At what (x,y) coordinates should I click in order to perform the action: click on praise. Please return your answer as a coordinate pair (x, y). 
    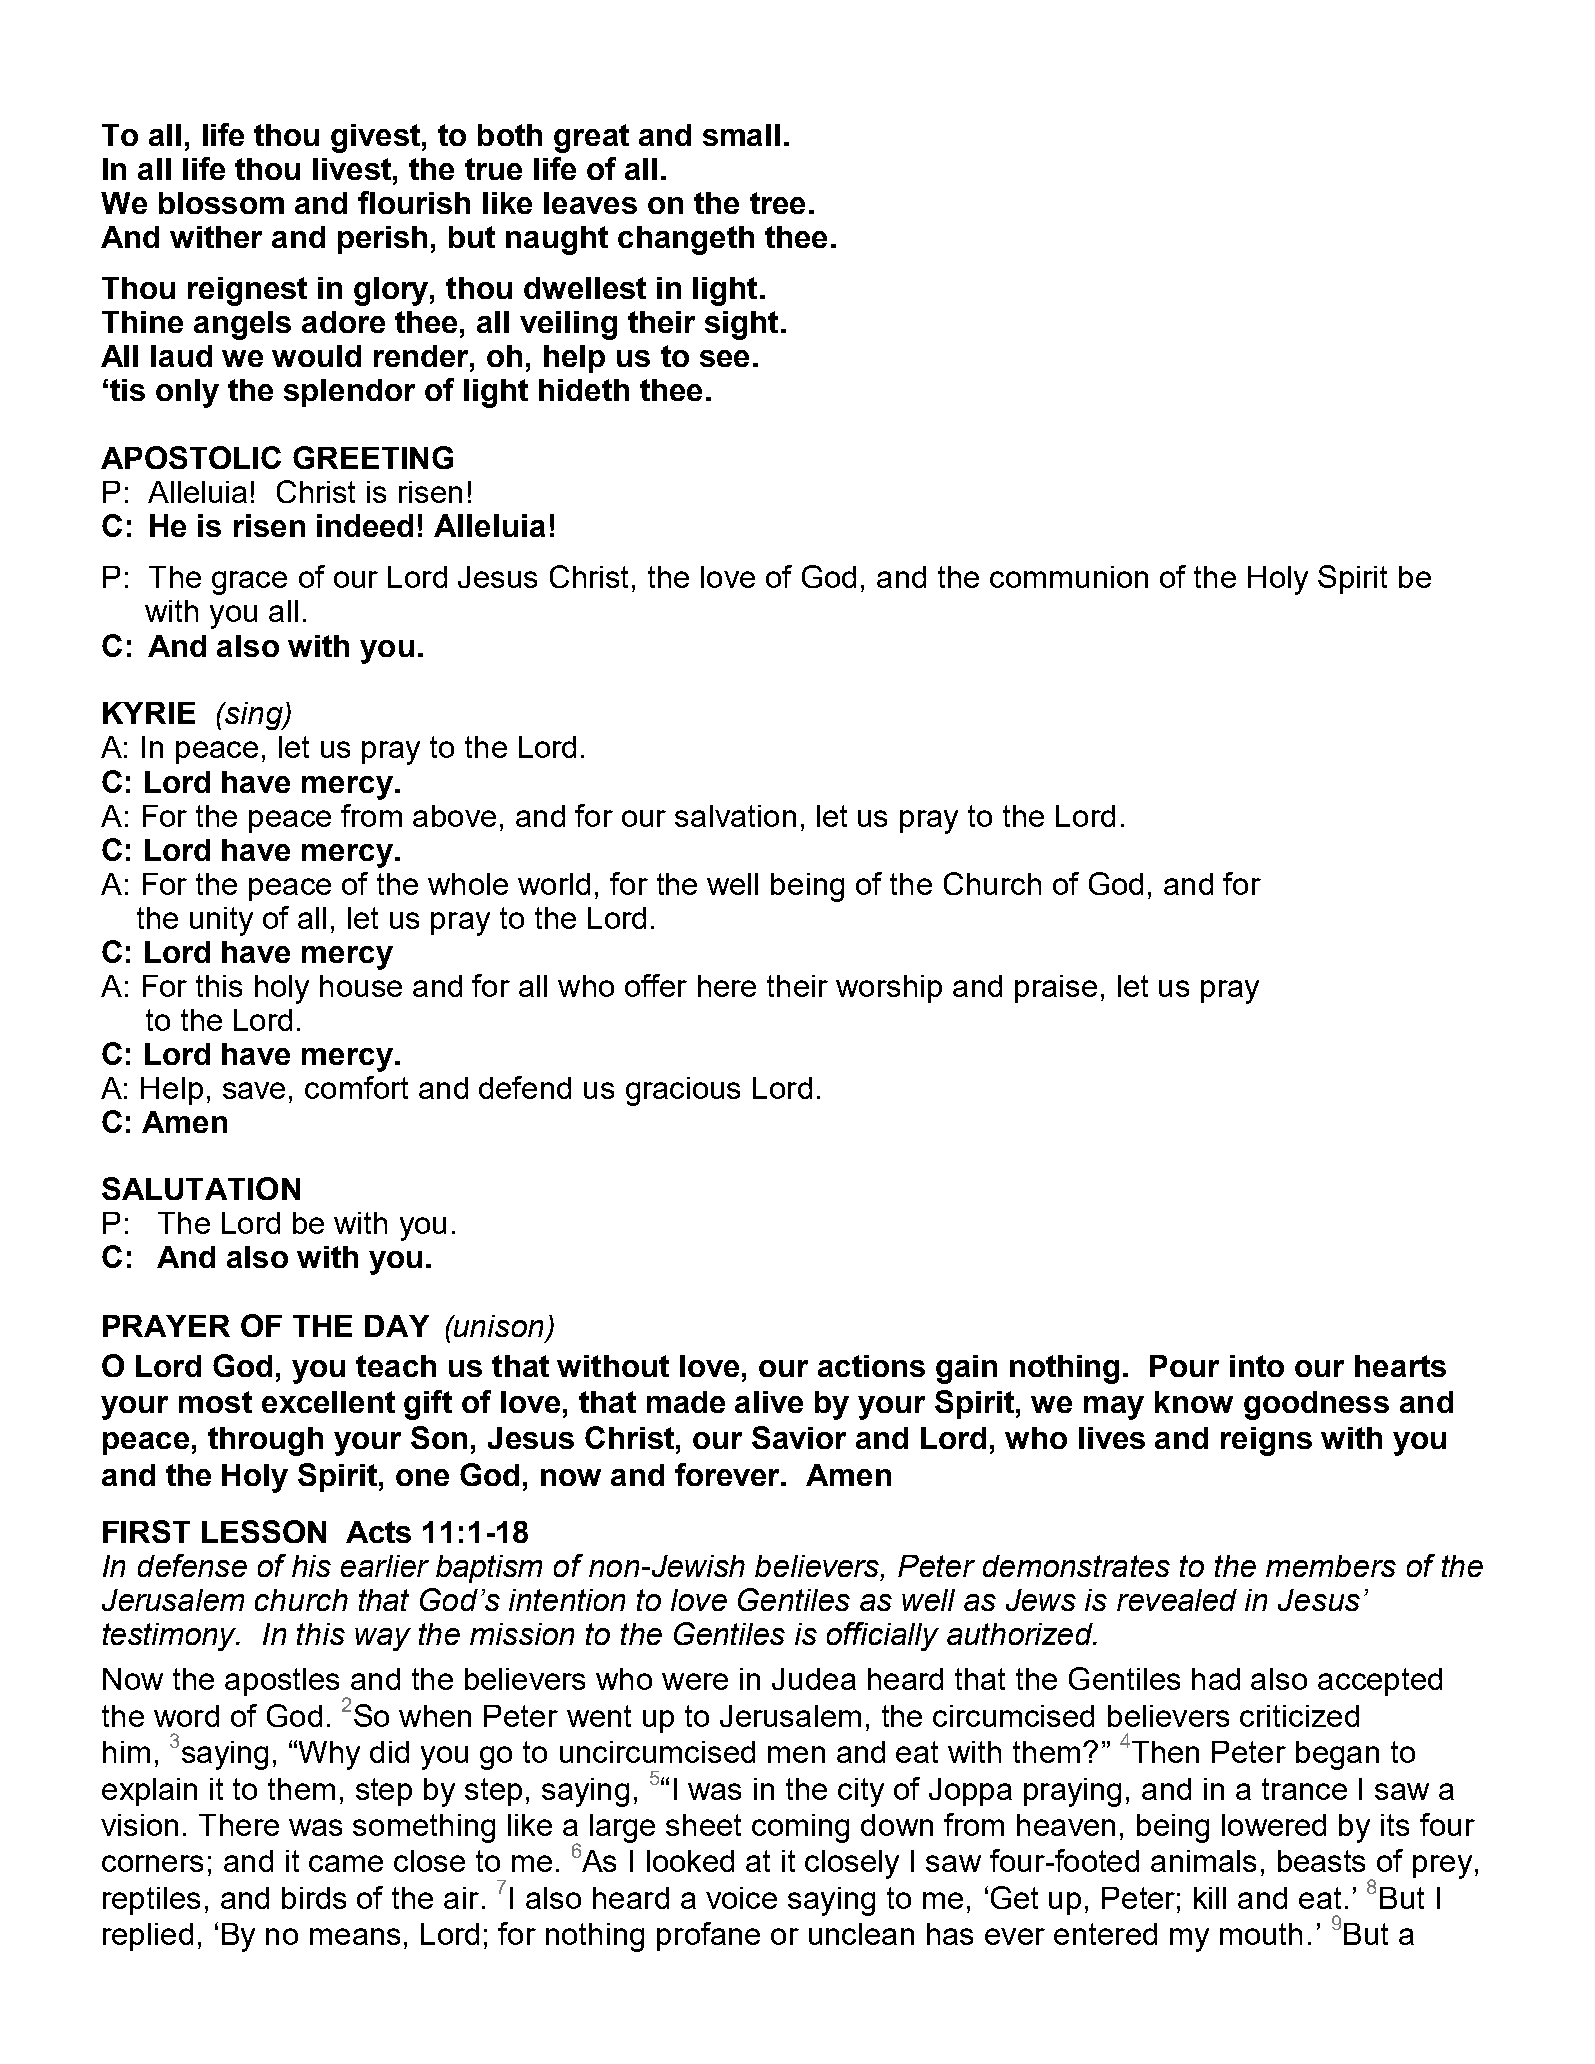
    Looking at the image, I should click on (1056, 989).
